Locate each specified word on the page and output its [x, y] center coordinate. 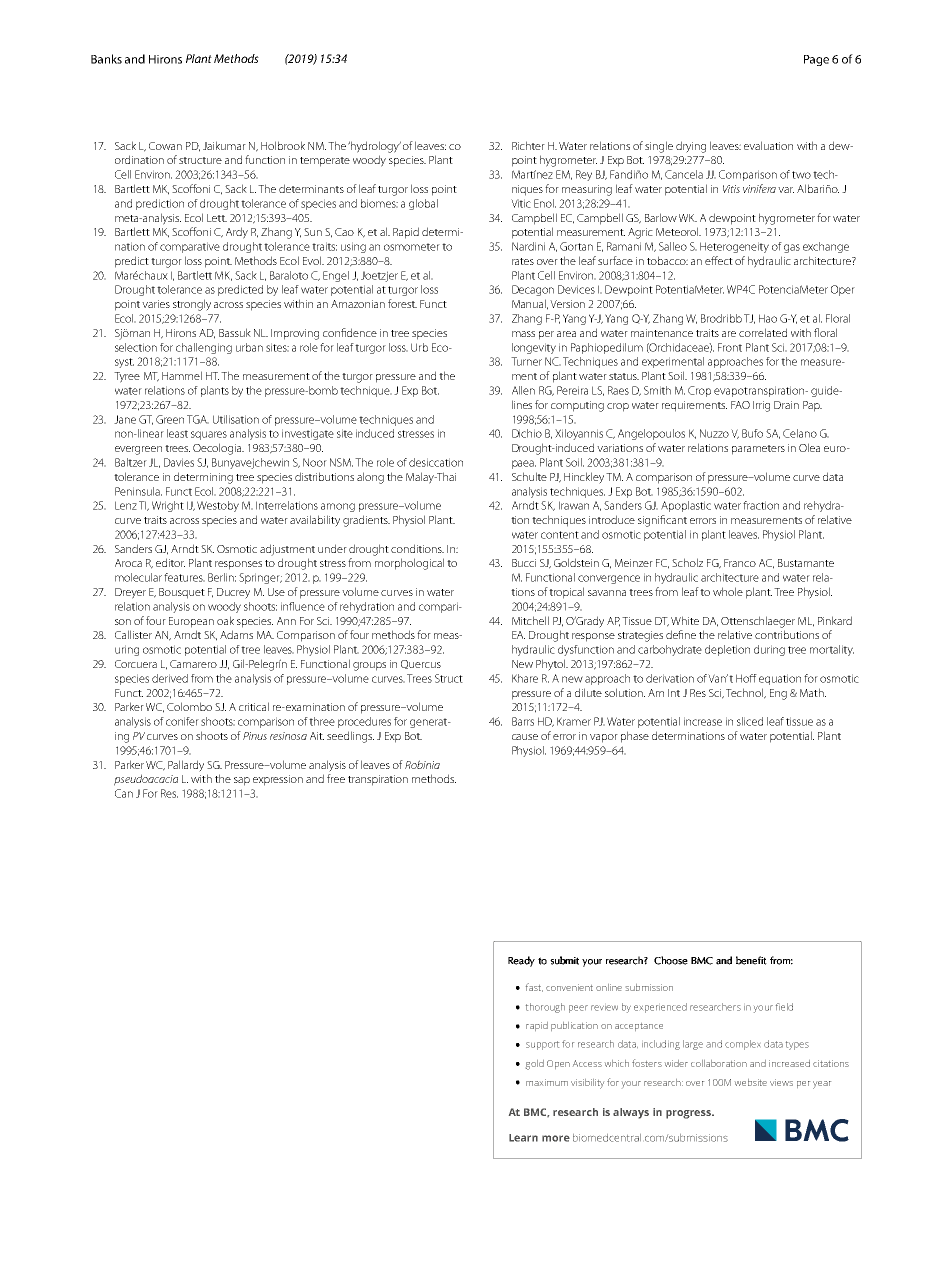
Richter [528, 145]
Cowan [165, 146]
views [781, 1082]
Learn [523, 1138]
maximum [547, 1082]
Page [816, 60]
